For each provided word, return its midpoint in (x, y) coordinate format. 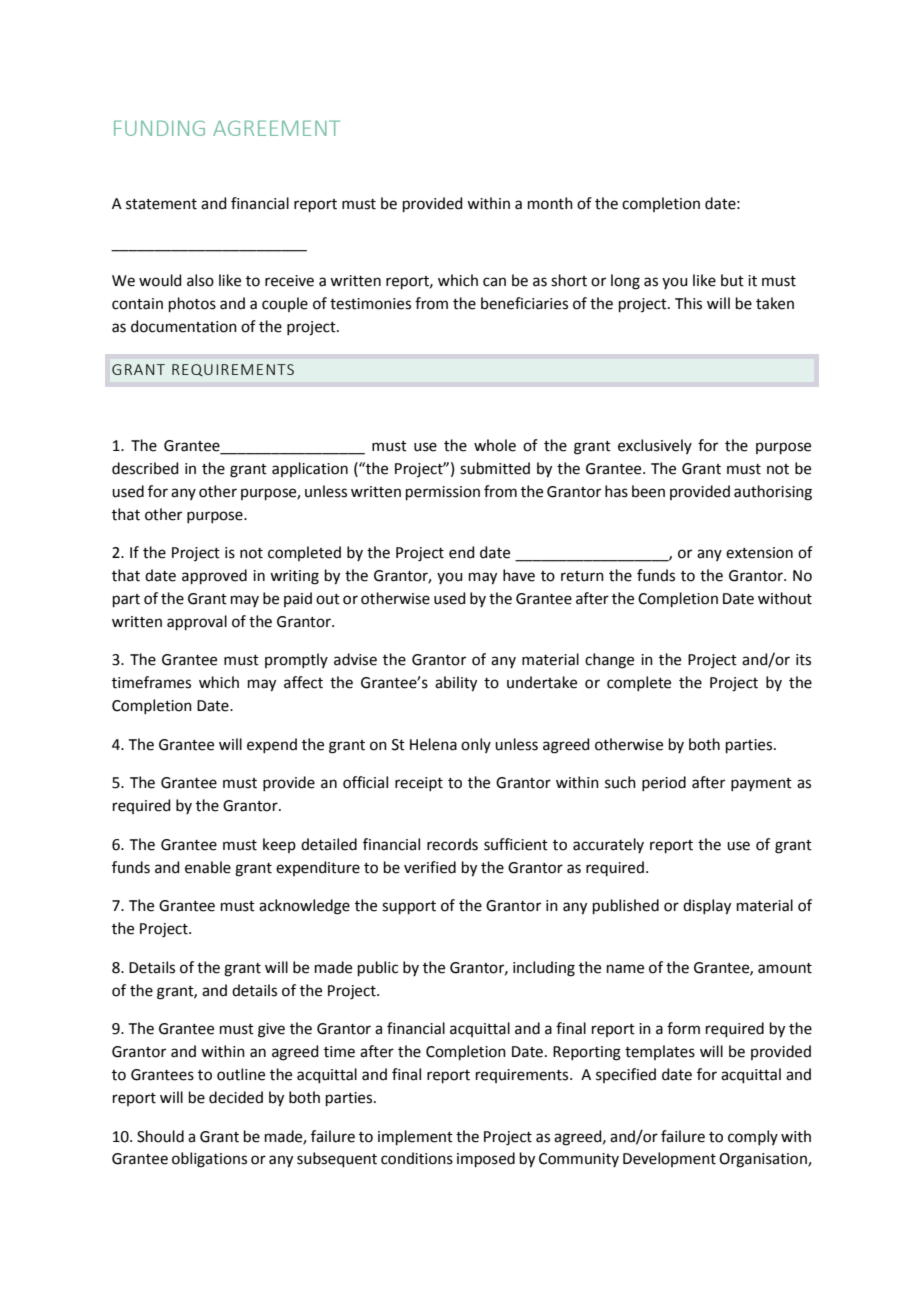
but (732, 280)
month (550, 203)
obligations (209, 1160)
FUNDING (159, 128)
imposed (486, 1159)
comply (753, 1137)
